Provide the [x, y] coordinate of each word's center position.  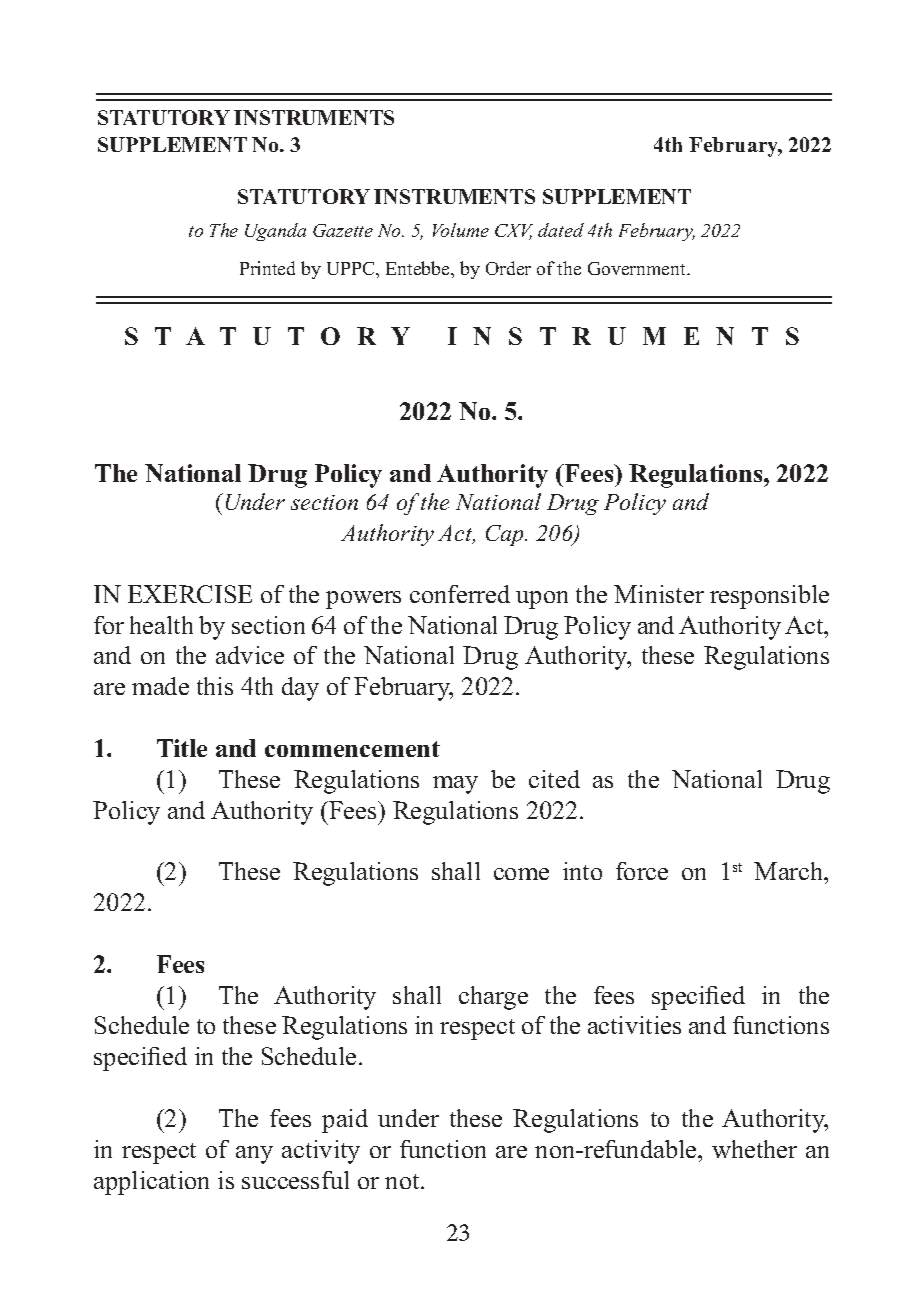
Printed [267, 268]
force [642, 871]
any [254, 1155]
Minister [659, 594]
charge [493, 998]
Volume [461, 230]
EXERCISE [190, 594]
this [215, 686]
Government [638, 268]
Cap [506, 535]
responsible [769, 597]
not [403, 1181]
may [455, 785]
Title [182, 748]
